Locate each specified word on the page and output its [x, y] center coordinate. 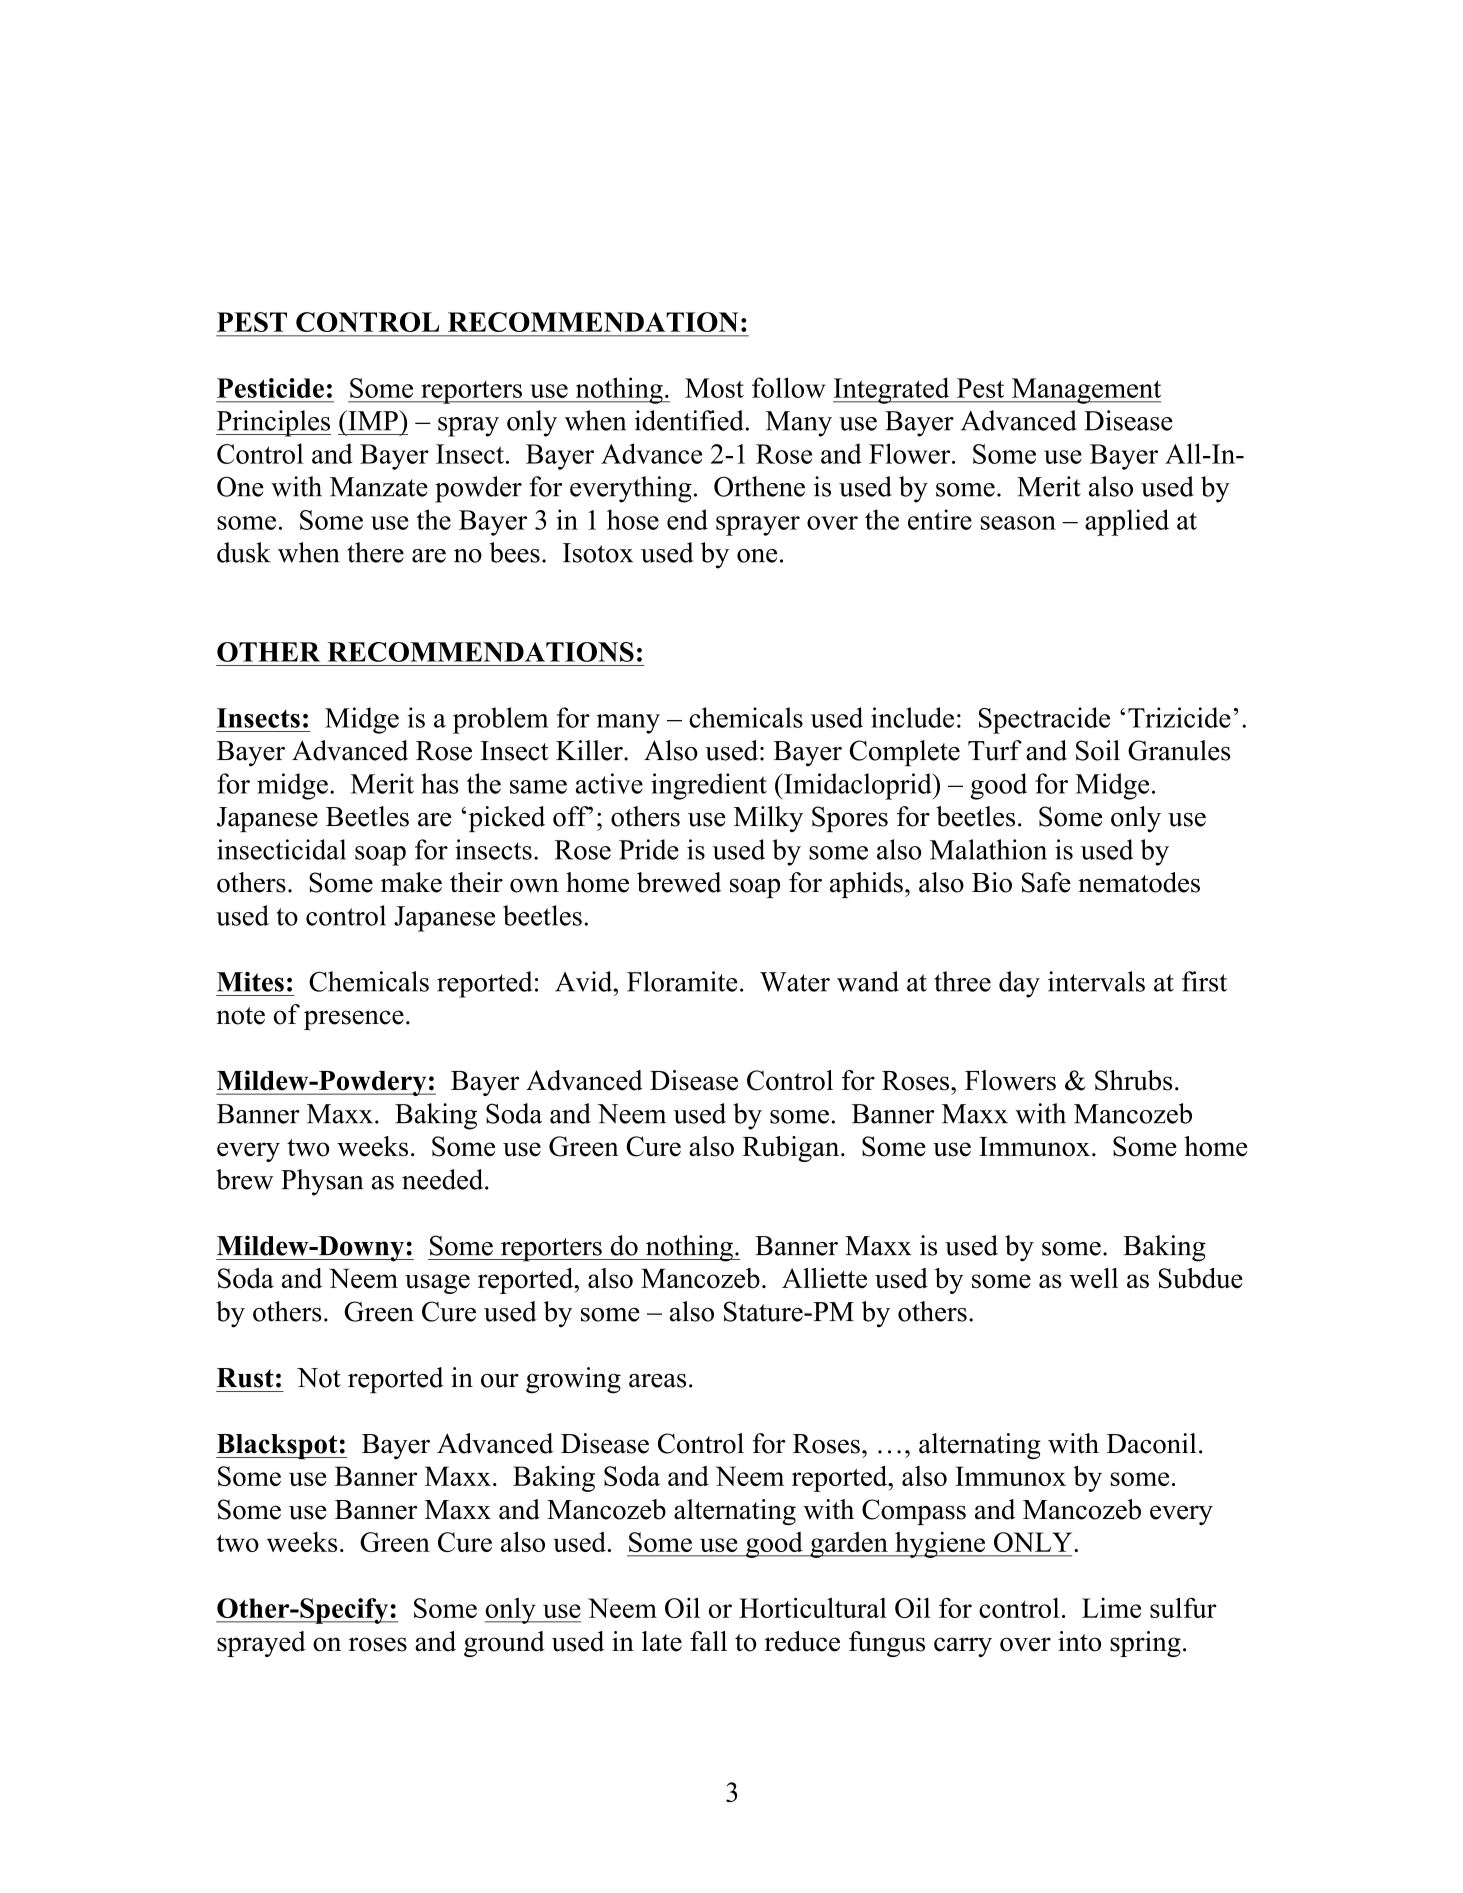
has [440, 783]
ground [504, 1644]
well [1093, 1278]
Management [1085, 391]
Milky [768, 819]
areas [657, 1381]
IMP [373, 420]
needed [444, 1179]
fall [708, 1641]
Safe [1046, 882]
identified [689, 420]
